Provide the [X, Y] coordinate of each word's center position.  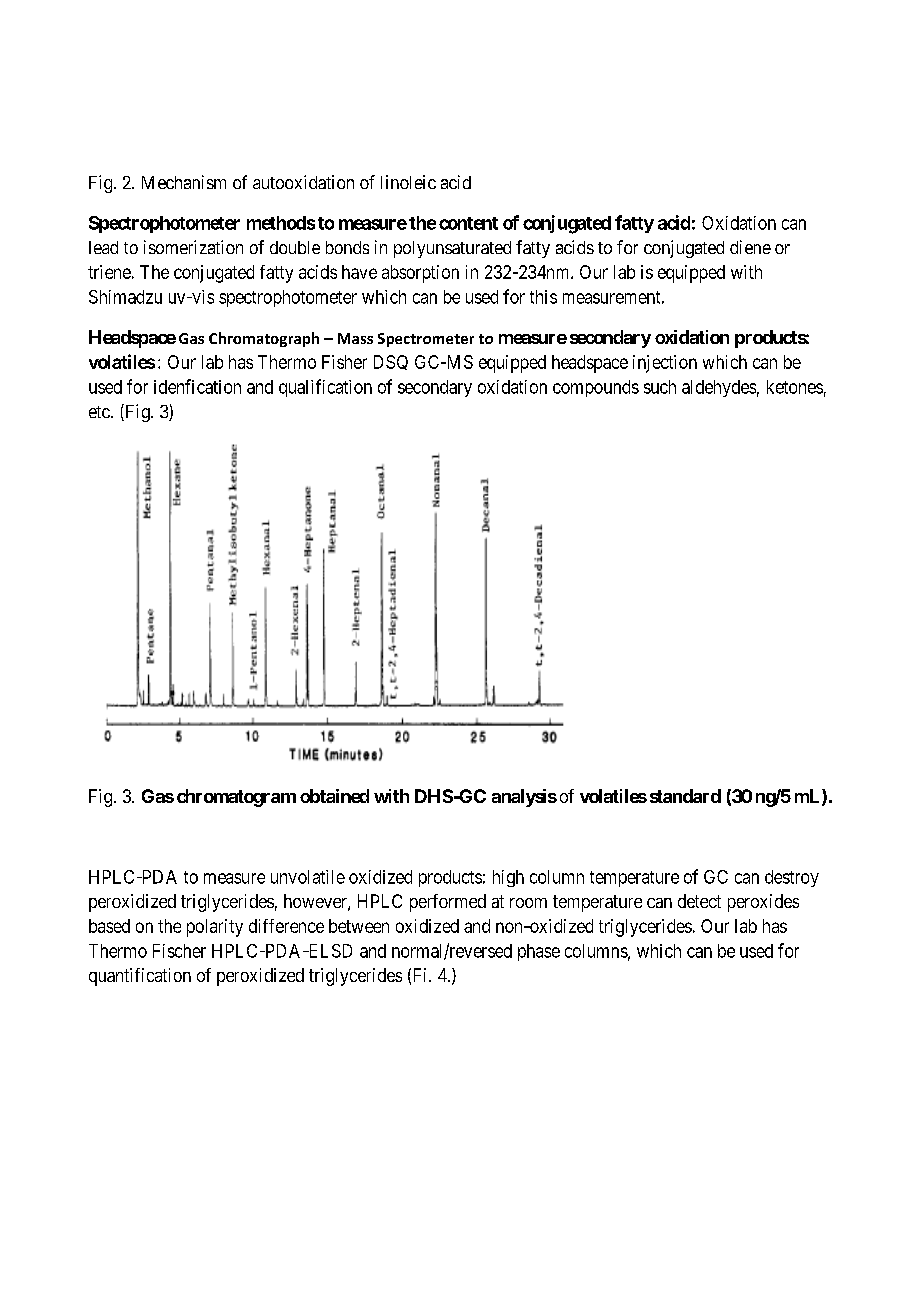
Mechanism [184, 182]
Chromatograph [264, 339]
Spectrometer [426, 340]
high [508, 878]
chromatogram [236, 798]
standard [685, 796]
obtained [334, 796]
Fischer [179, 951]
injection [665, 364]
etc [99, 412]
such [660, 387]
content [468, 223]
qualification [325, 388]
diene [750, 247]
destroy [792, 878]
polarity [215, 928]
